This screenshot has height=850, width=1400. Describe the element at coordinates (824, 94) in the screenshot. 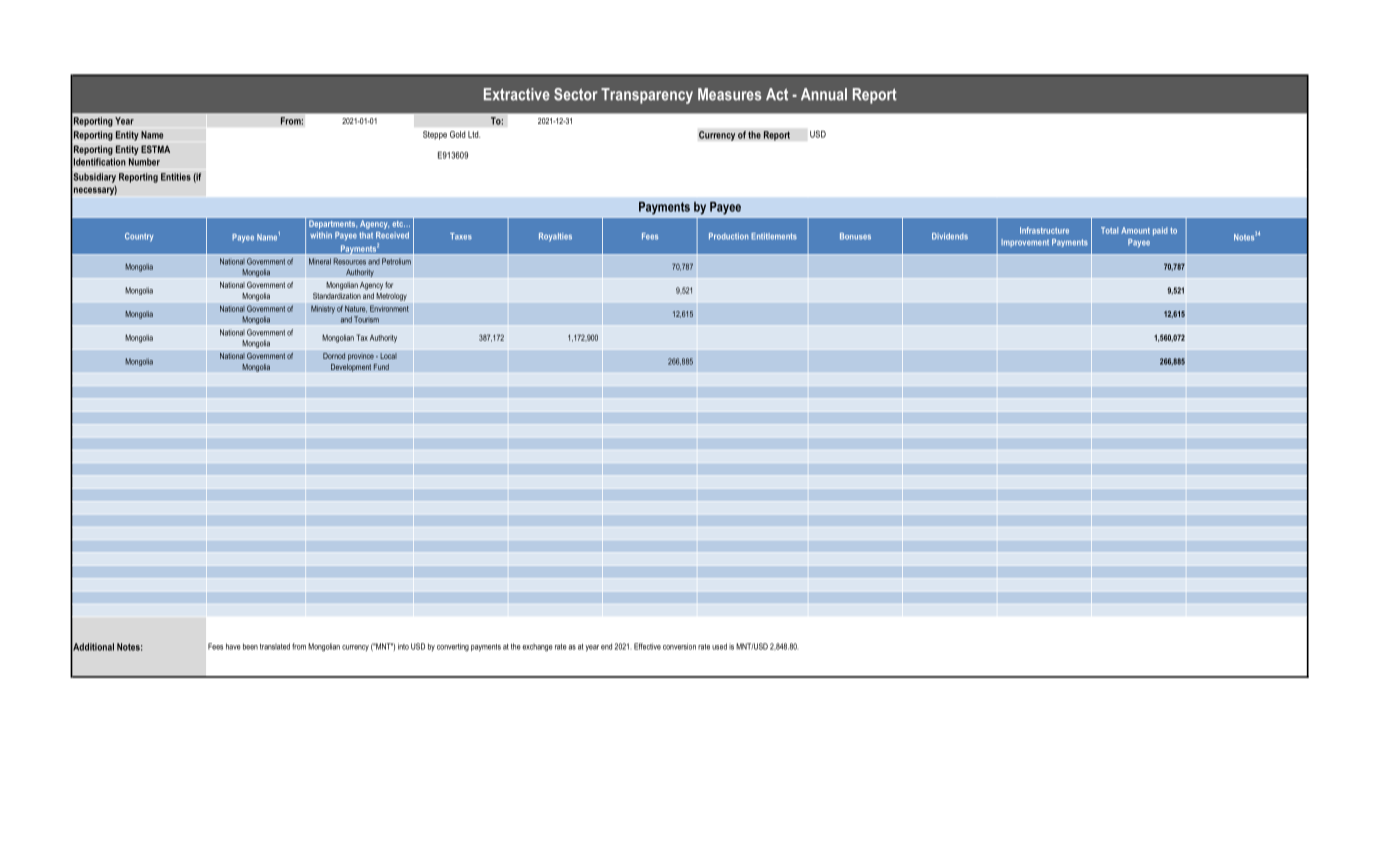

I see `Annual` at that location.
